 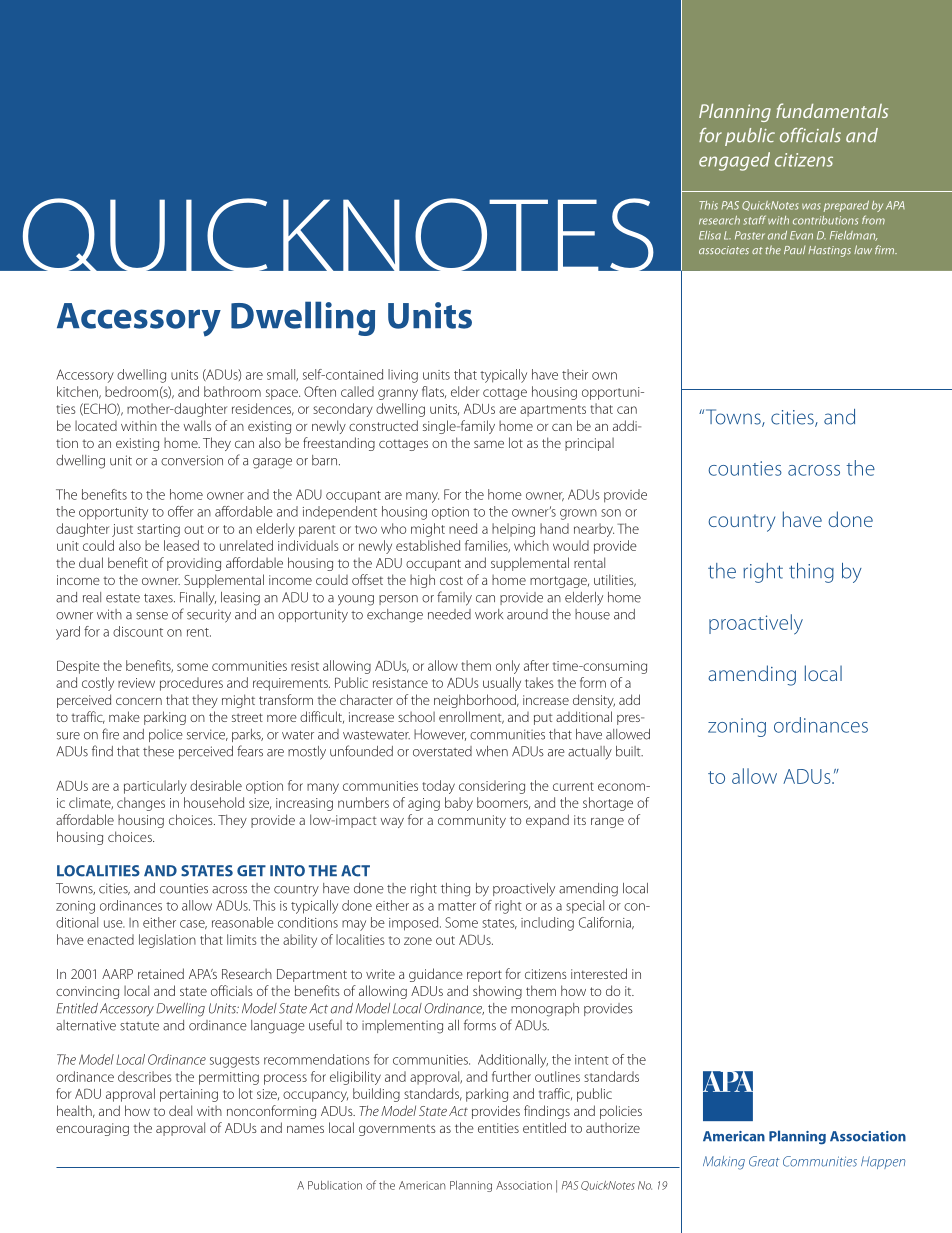 What do you see at coordinates (589, 444) in the screenshot?
I see `principal` at bounding box center [589, 444].
